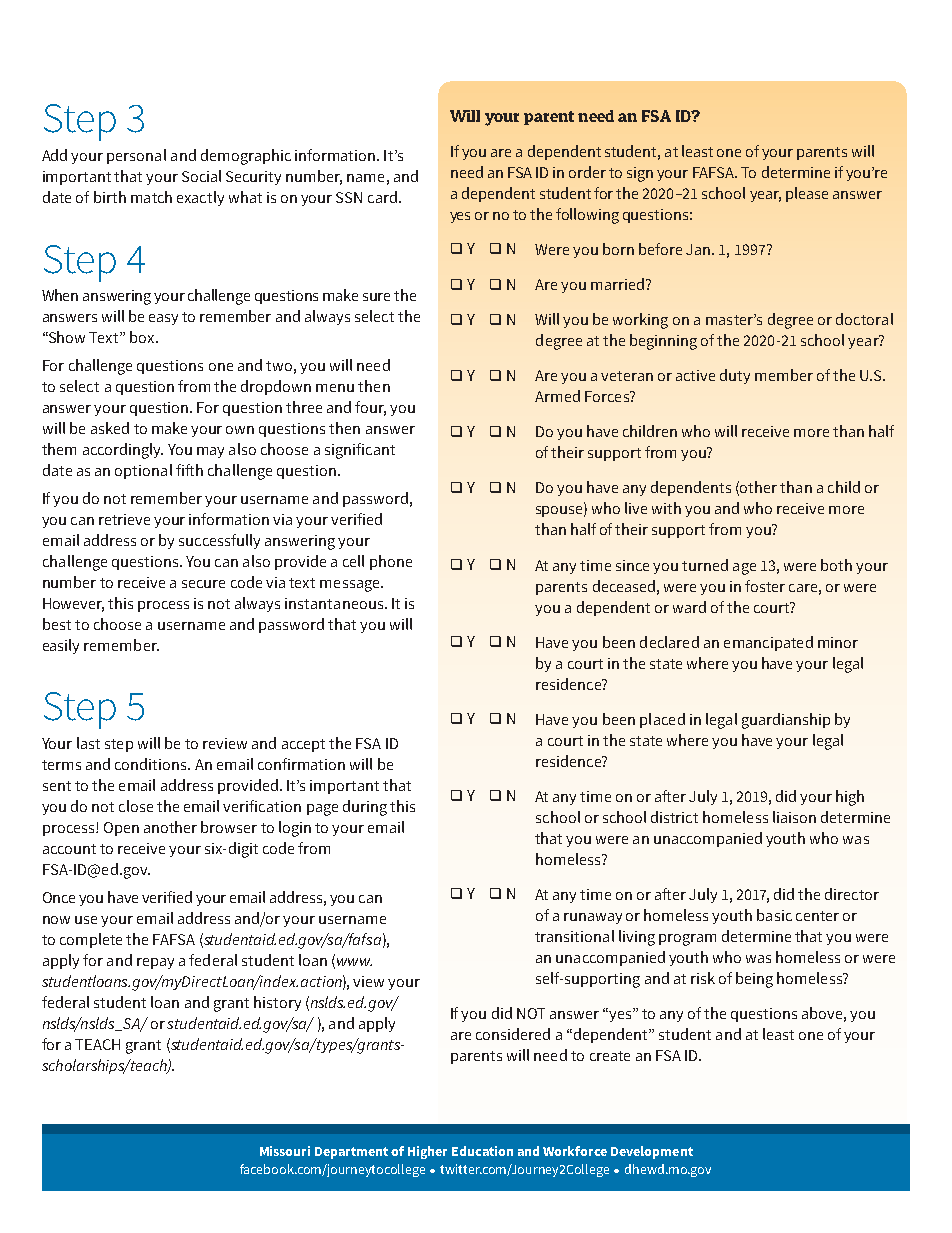 This screenshot has height=1233, width=952. Describe the element at coordinates (285, 1151) in the screenshot. I see `Missouri` at that location.
